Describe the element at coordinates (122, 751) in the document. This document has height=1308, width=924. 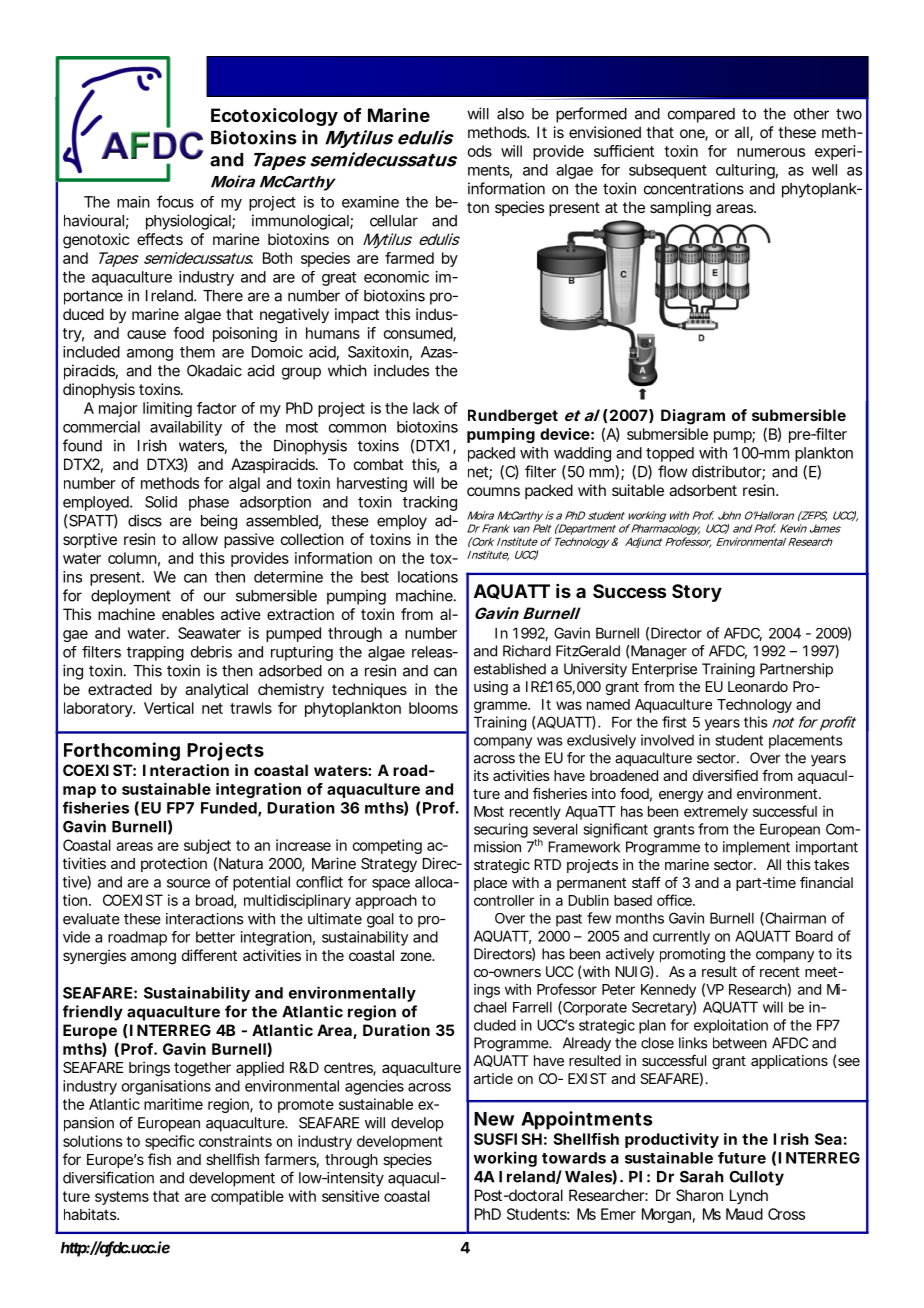
I see `Forthcoming` at that location.
